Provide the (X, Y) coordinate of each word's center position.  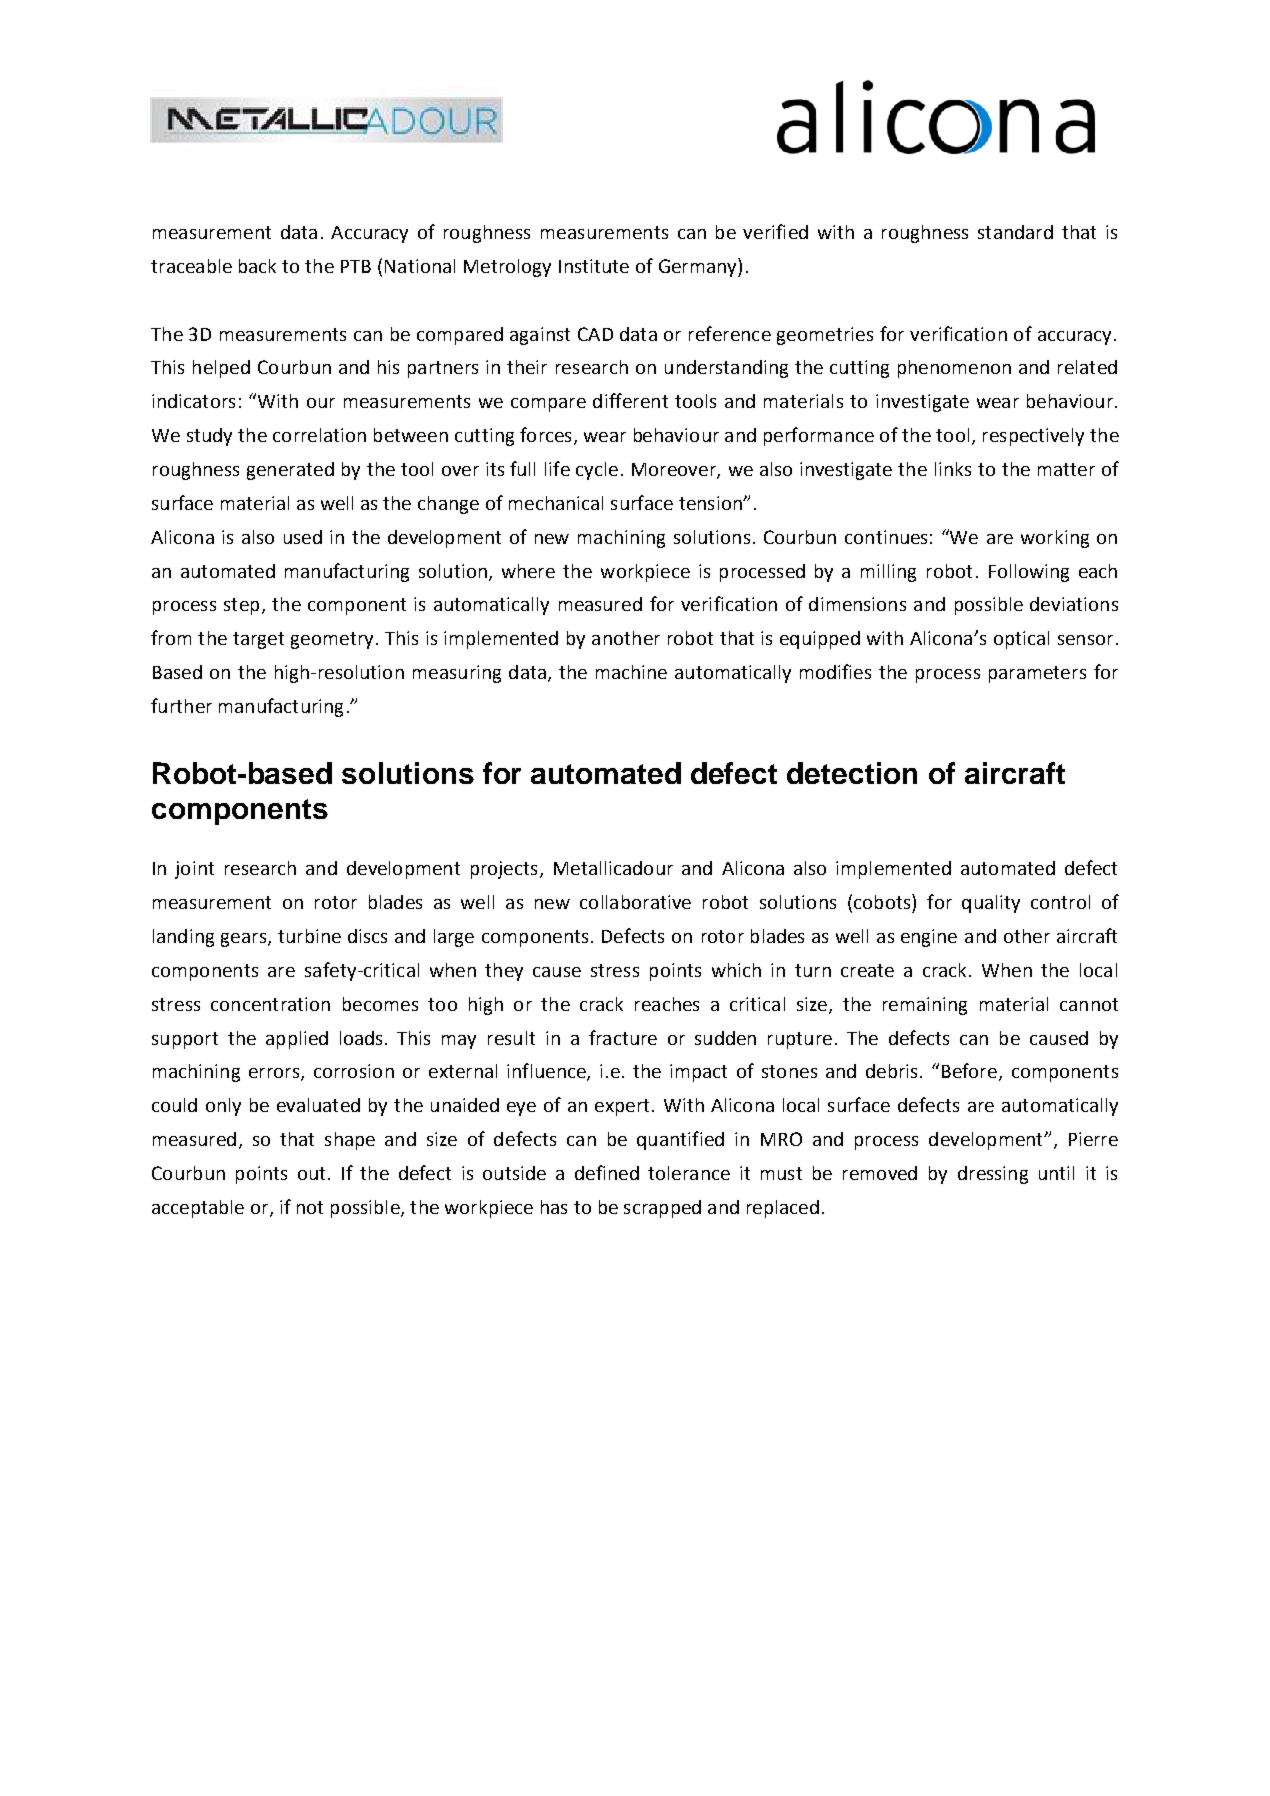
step (241, 606)
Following (1029, 573)
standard (1015, 232)
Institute (594, 266)
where (528, 571)
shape (350, 1141)
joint (194, 870)
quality (991, 904)
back (257, 266)
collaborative (635, 902)
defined (607, 1172)
